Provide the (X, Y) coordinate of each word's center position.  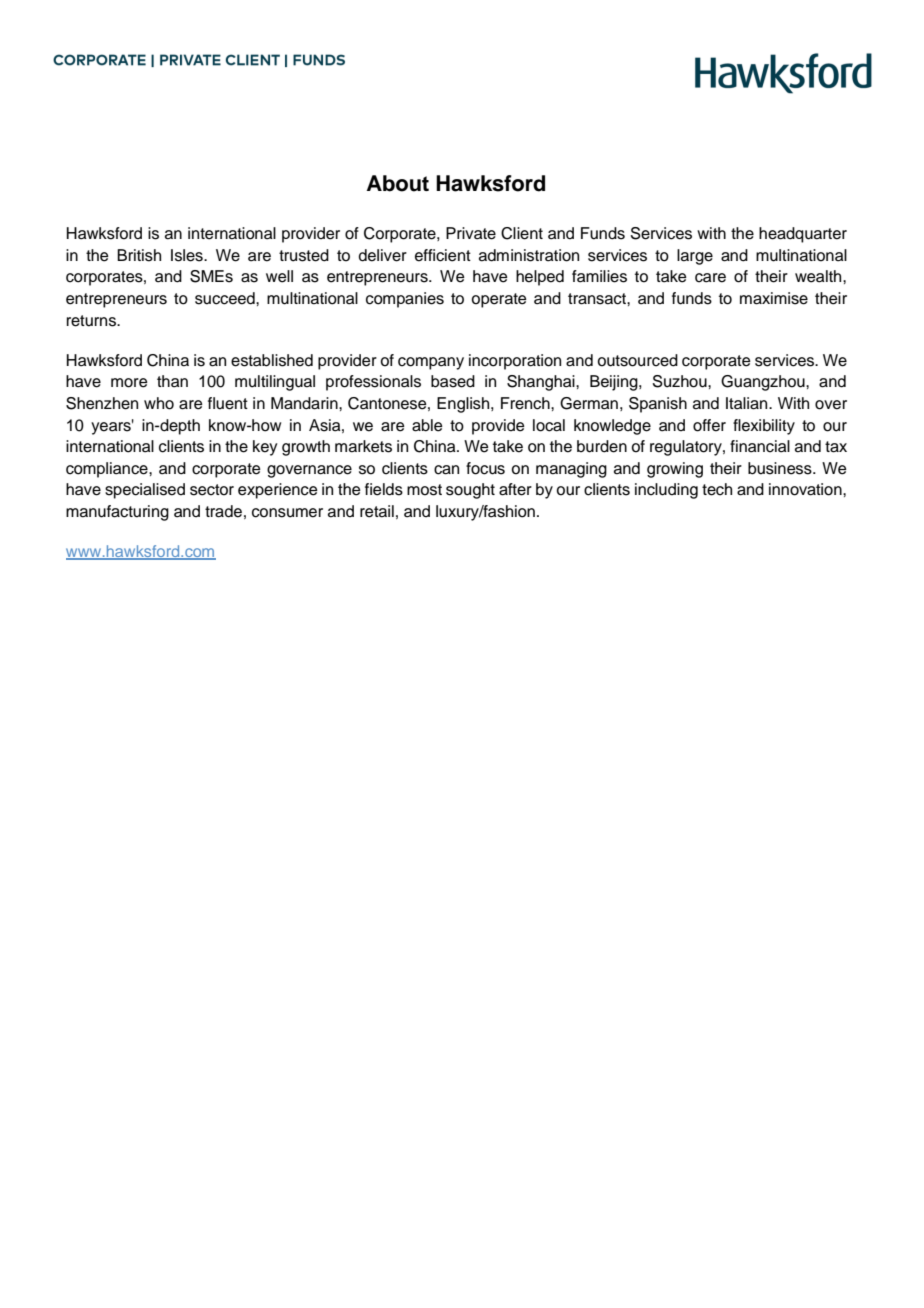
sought (470, 491)
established (272, 360)
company (431, 363)
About (398, 183)
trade (223, 511)
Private (471, 233)
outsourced (637, 360)
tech (717, 489)
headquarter (803, 235)
